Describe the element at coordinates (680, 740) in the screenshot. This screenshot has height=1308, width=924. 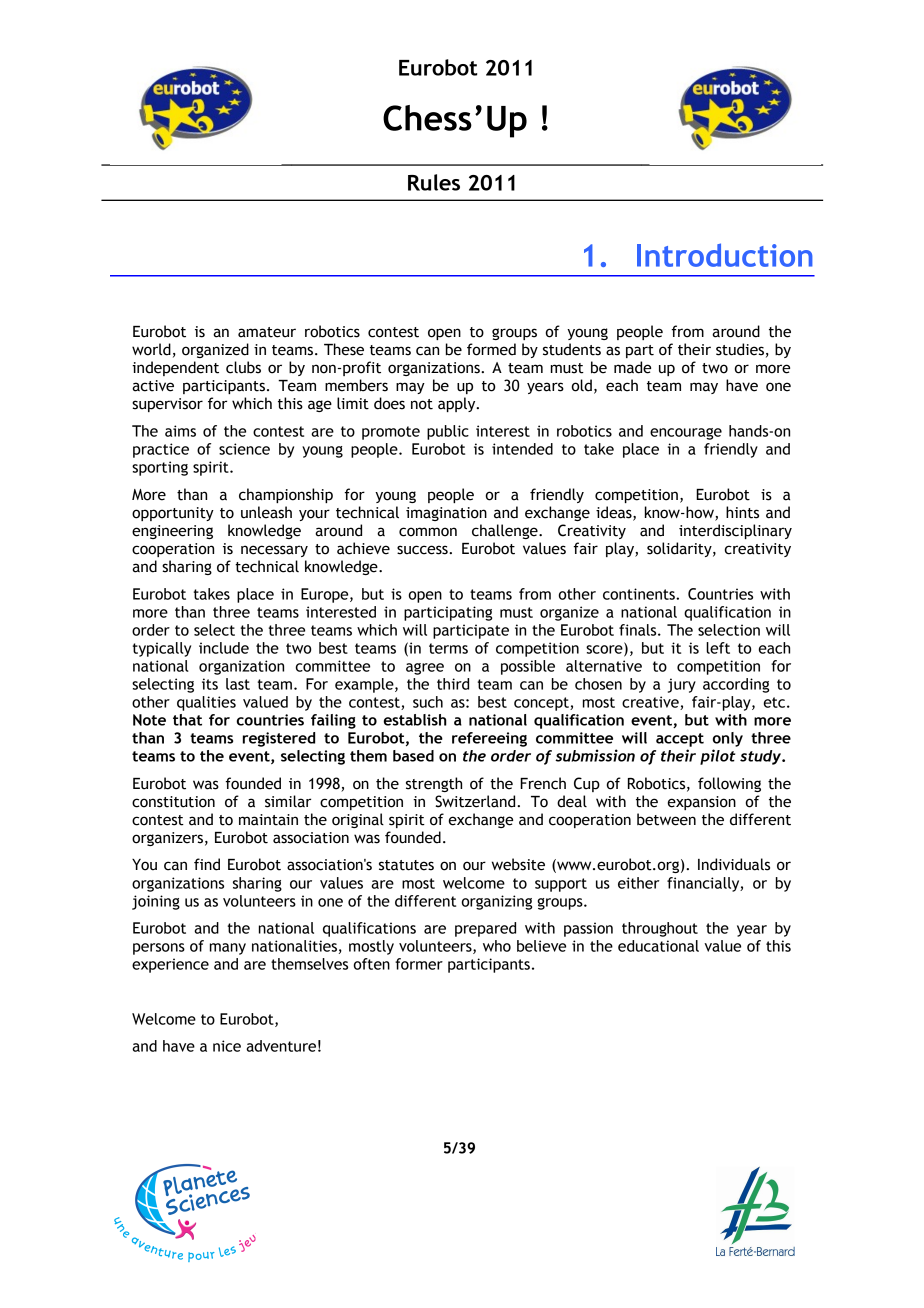
I see `accept` at that location.
